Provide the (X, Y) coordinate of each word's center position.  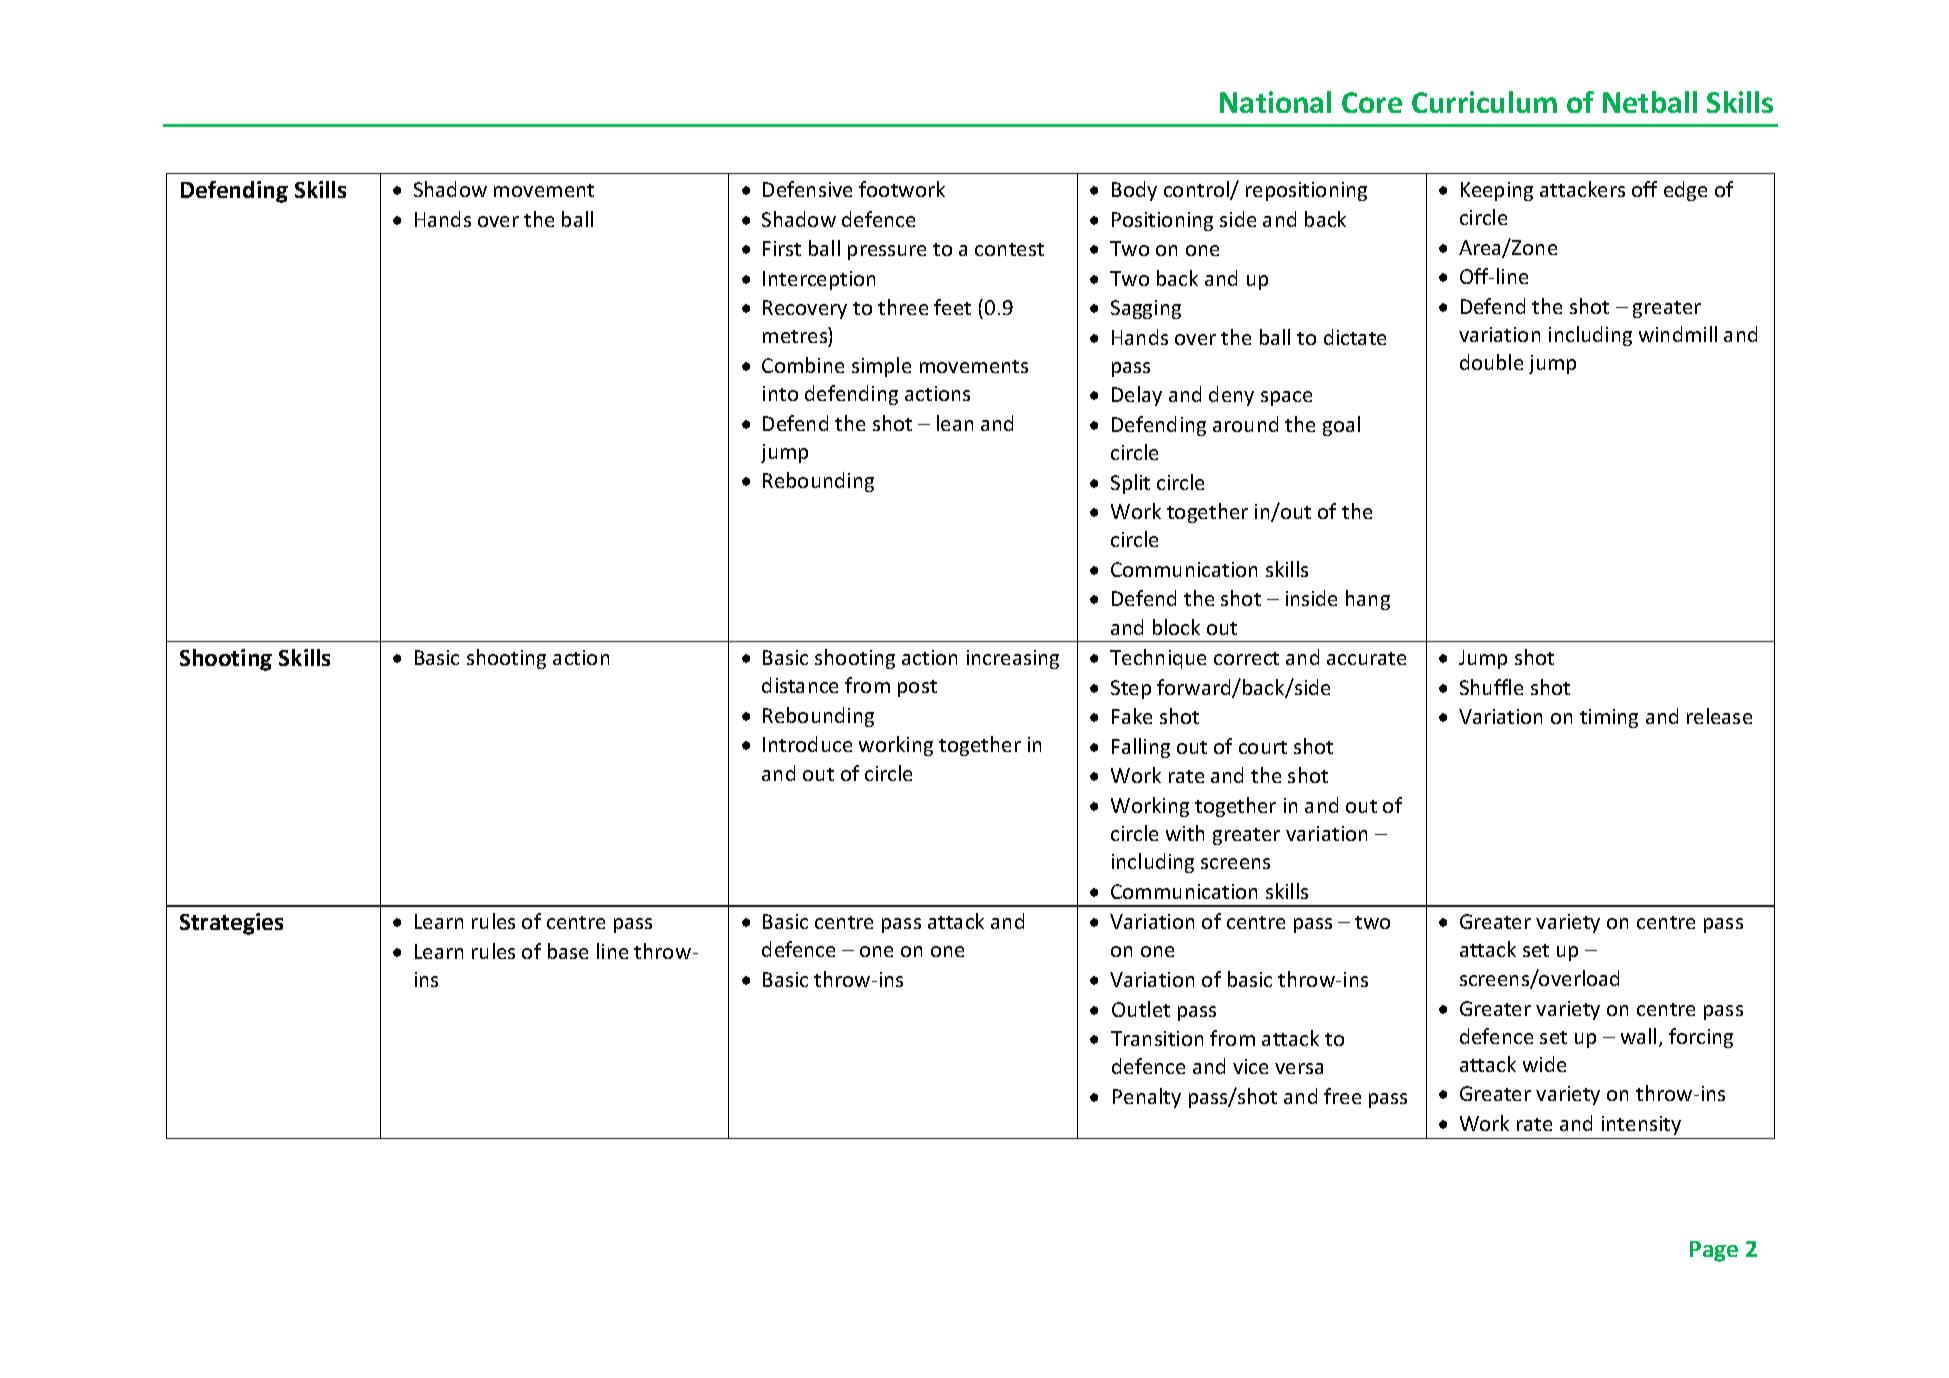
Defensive (807, 189)
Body (1134, 191)
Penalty (1147, 1098)
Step (1131, 689)
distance (800, 685)
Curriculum (1484, 102)
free (1342, 1096)
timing (1609, 718)
